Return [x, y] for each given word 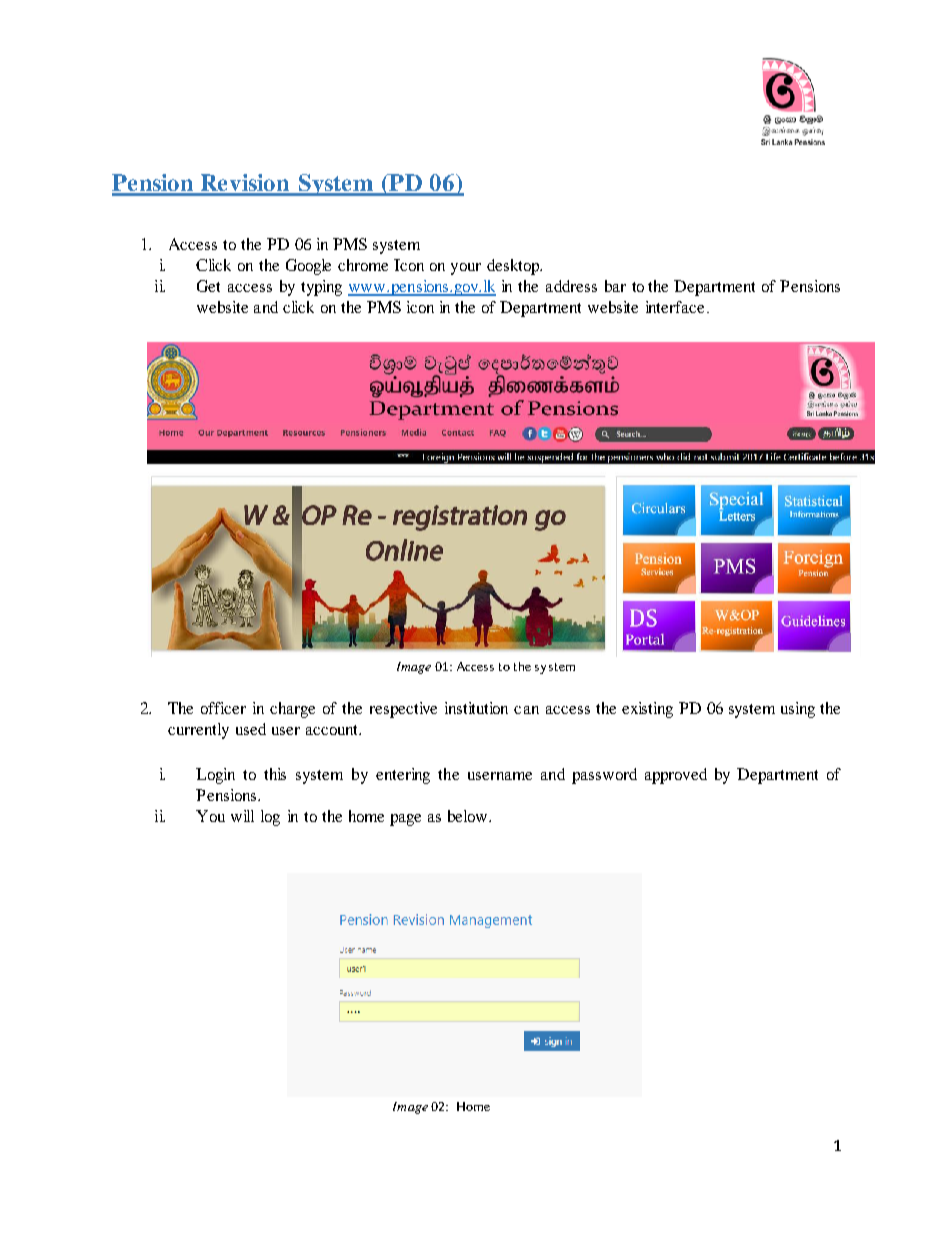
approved [676, 776]
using [798, 710]
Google [308, 267]
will [242, 816]
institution [476, 708]
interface [675, 307]
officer [223, 708]
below [467, 816]
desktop [514, 267]
